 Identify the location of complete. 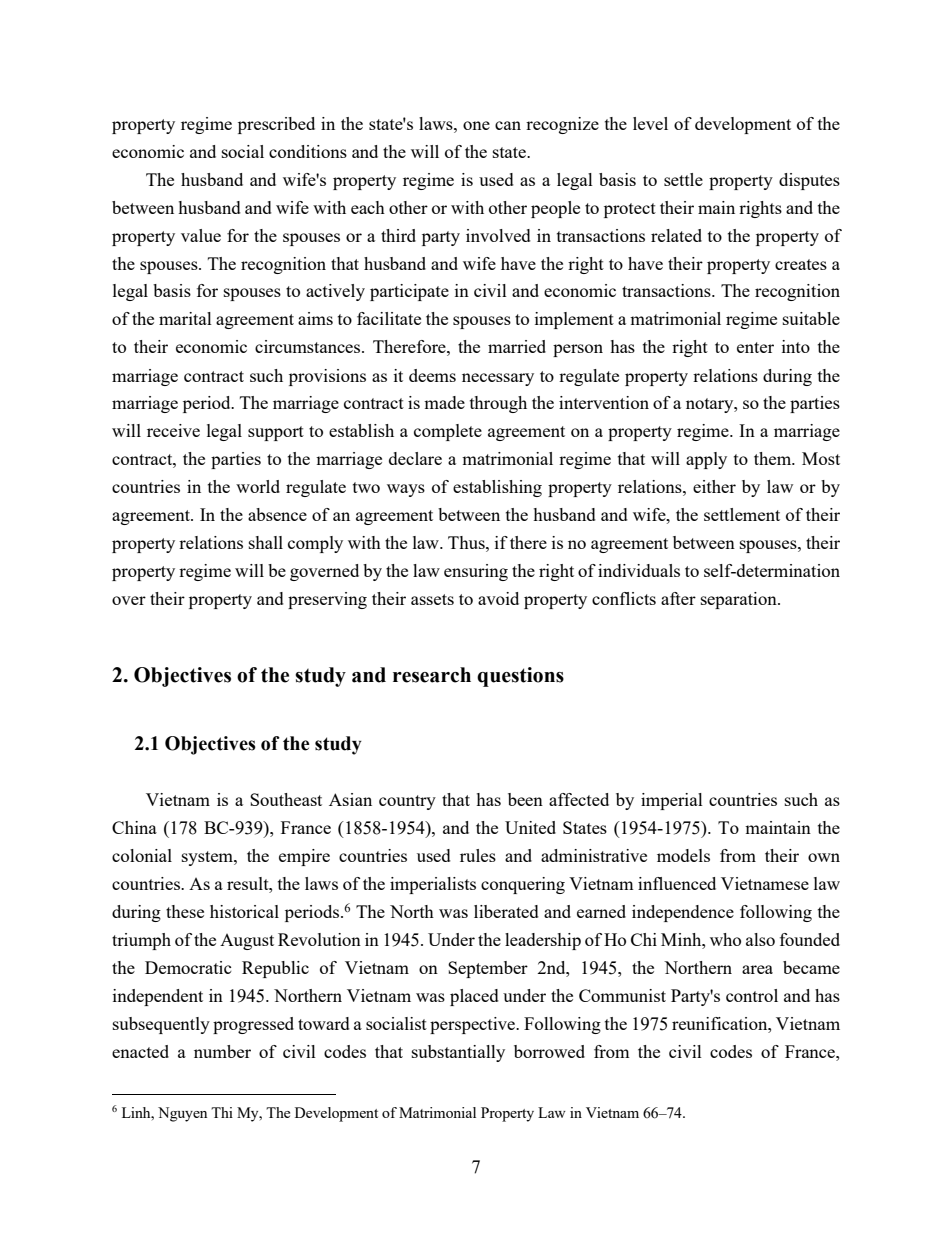
(448, 432).
